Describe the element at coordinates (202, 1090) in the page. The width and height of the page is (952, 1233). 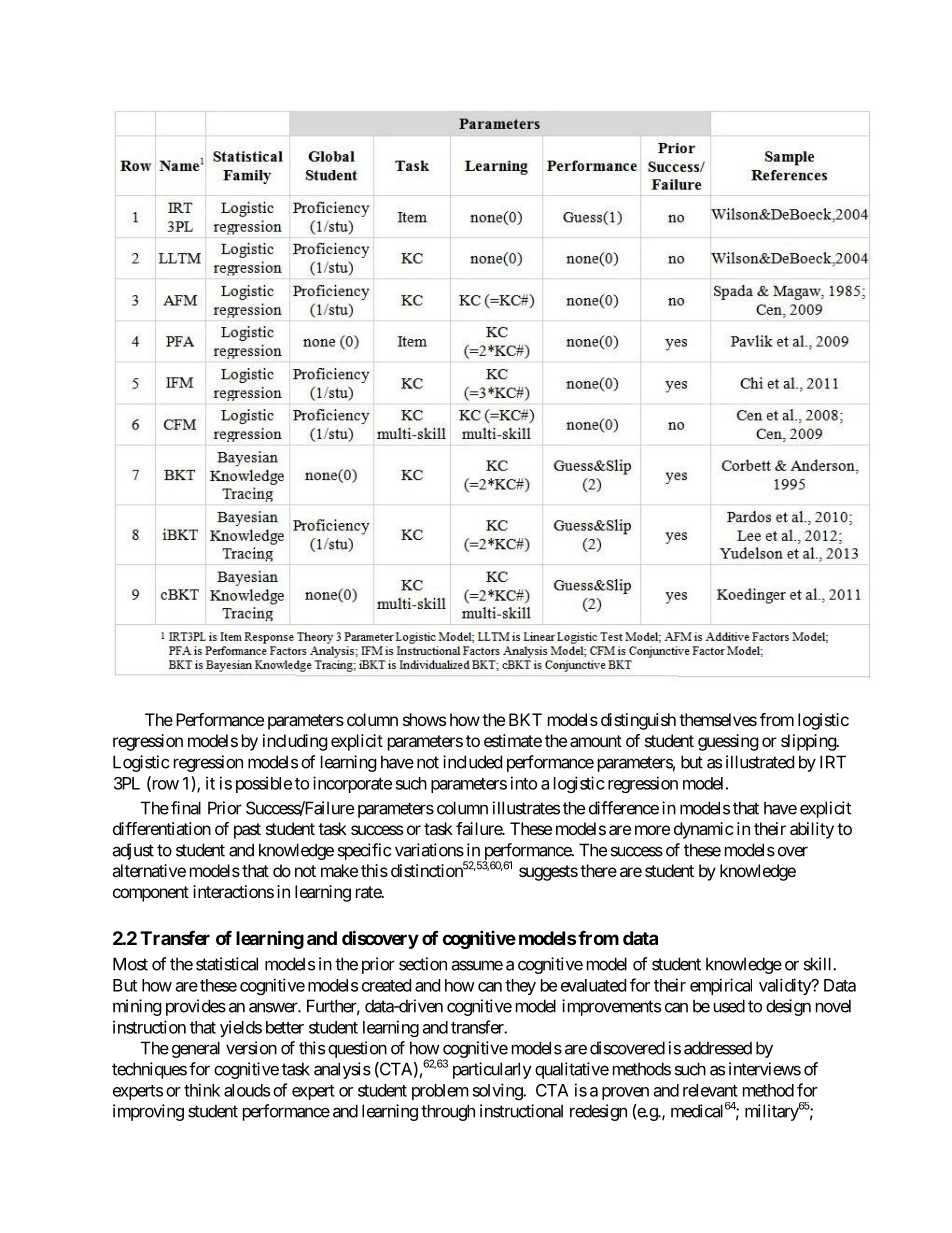
I see `think` at that location.
